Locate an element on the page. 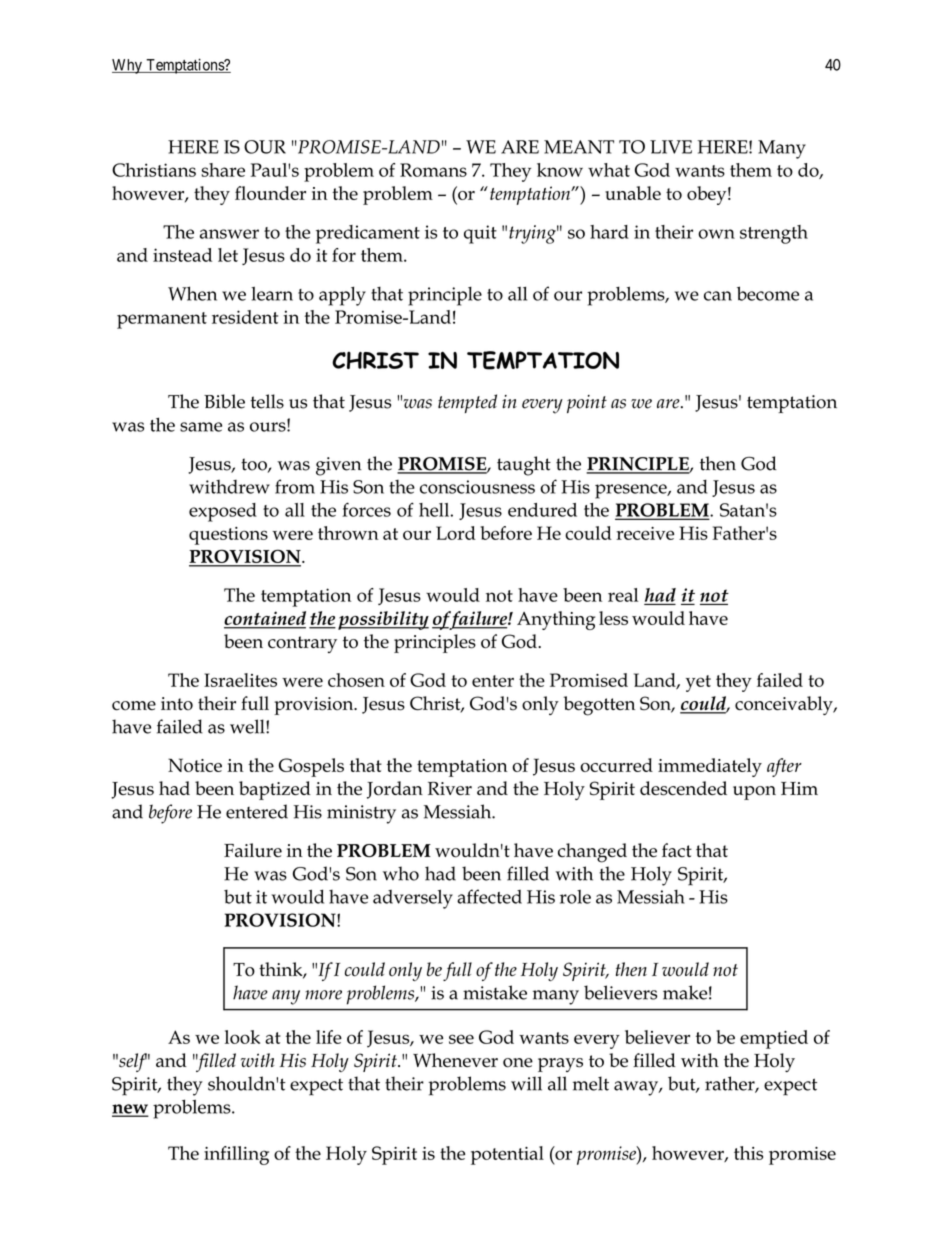 Image resolution: width=952 pixels, height=1233 pixels. Bible is located at coordinates (224, 401).
